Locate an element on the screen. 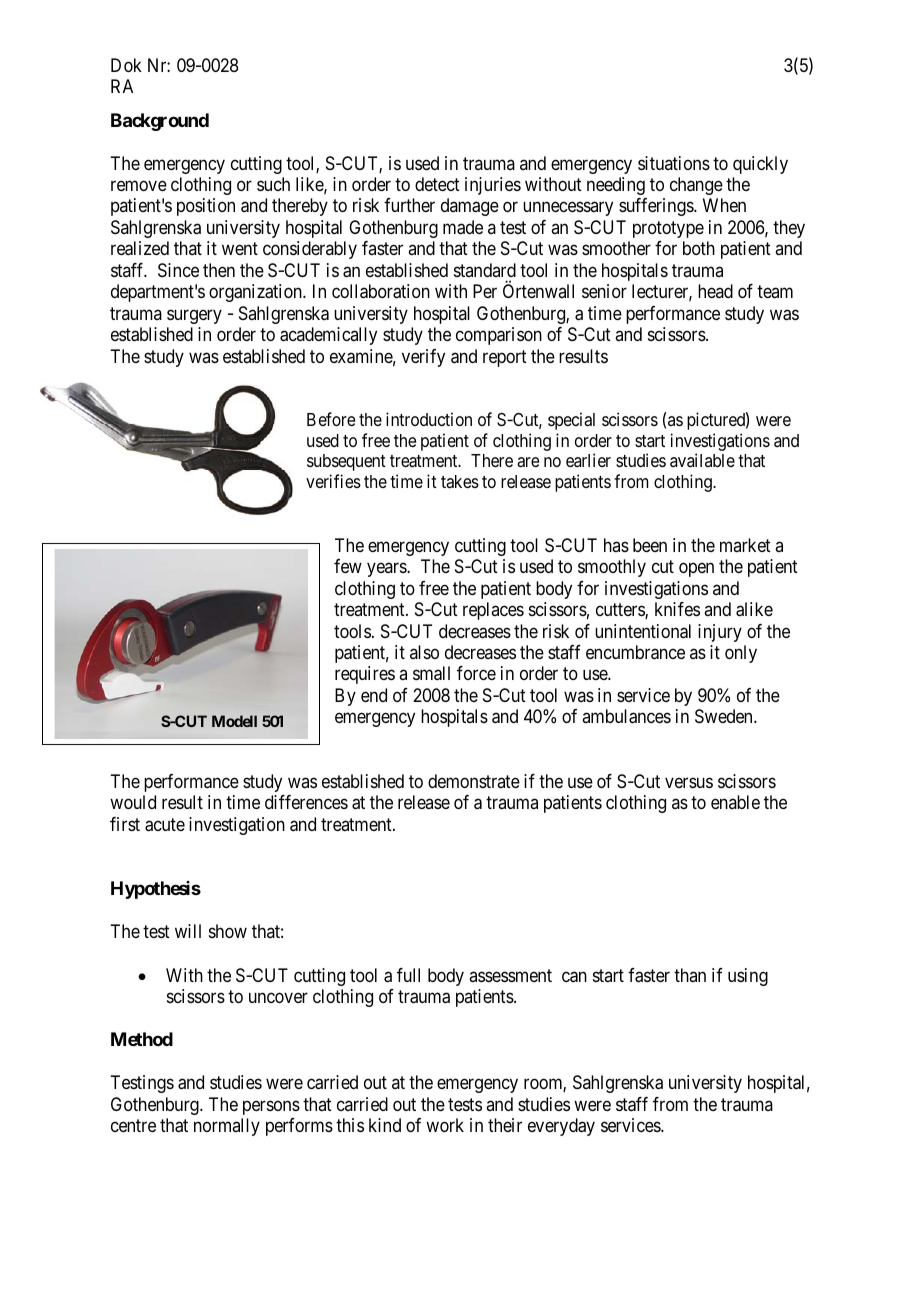 The image size is (924, 1308). surgery is located at coordinates (194, 316).
